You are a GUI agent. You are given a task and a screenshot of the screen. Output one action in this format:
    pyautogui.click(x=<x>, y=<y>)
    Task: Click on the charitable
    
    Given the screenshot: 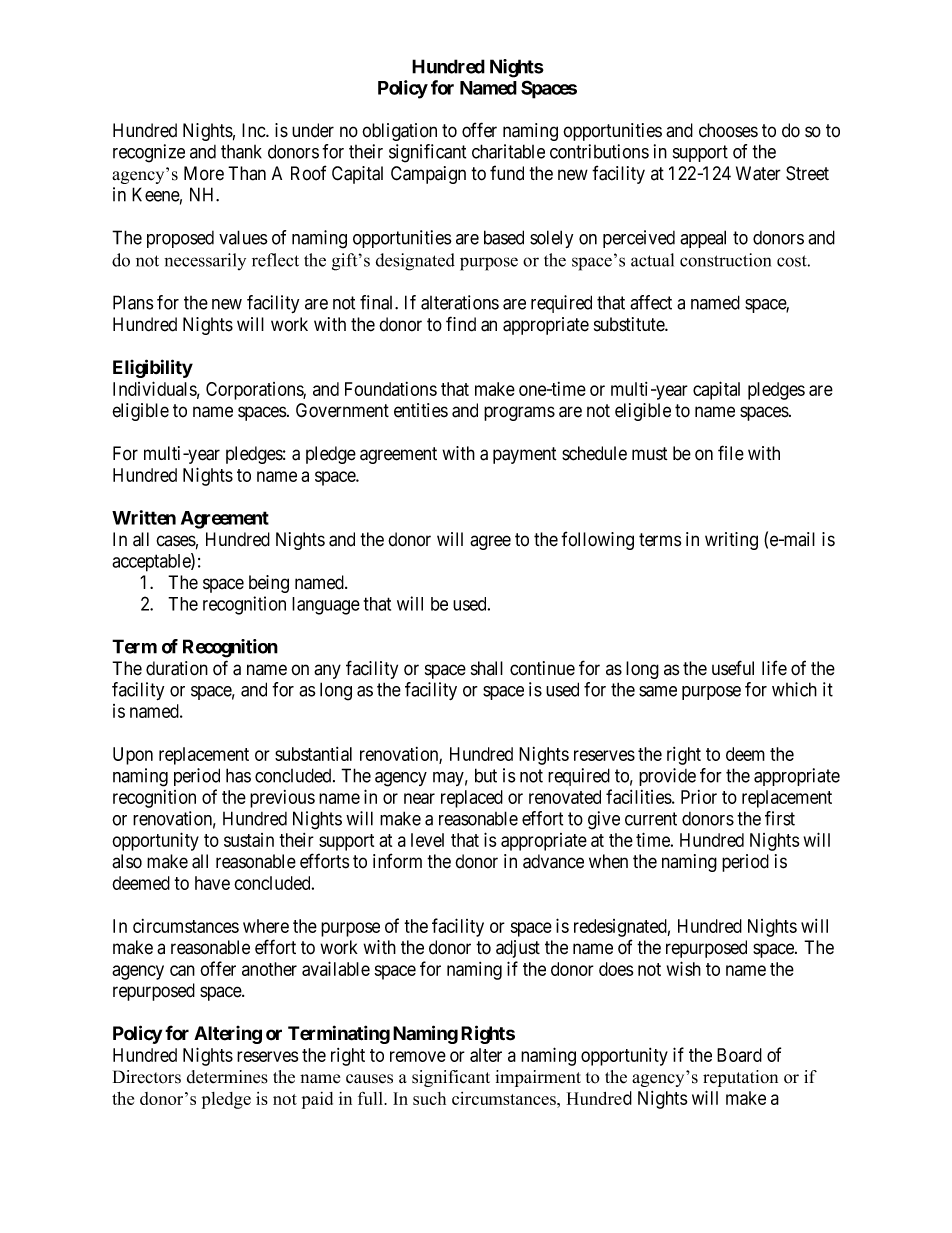 What is the action you would take?
    pyautogui.click(x=508, y=151)
